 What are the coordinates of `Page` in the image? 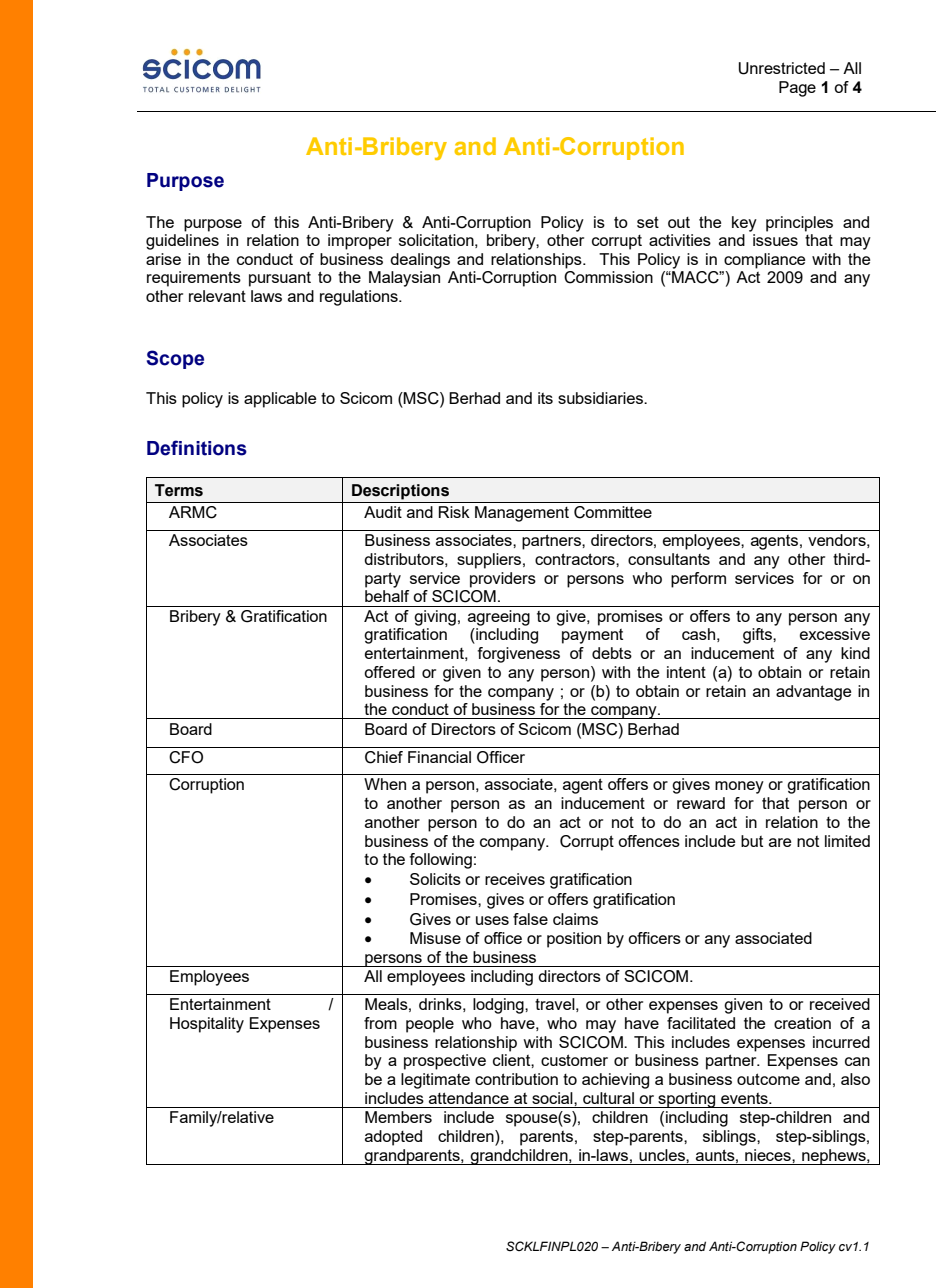 It's located at (797, 89).
